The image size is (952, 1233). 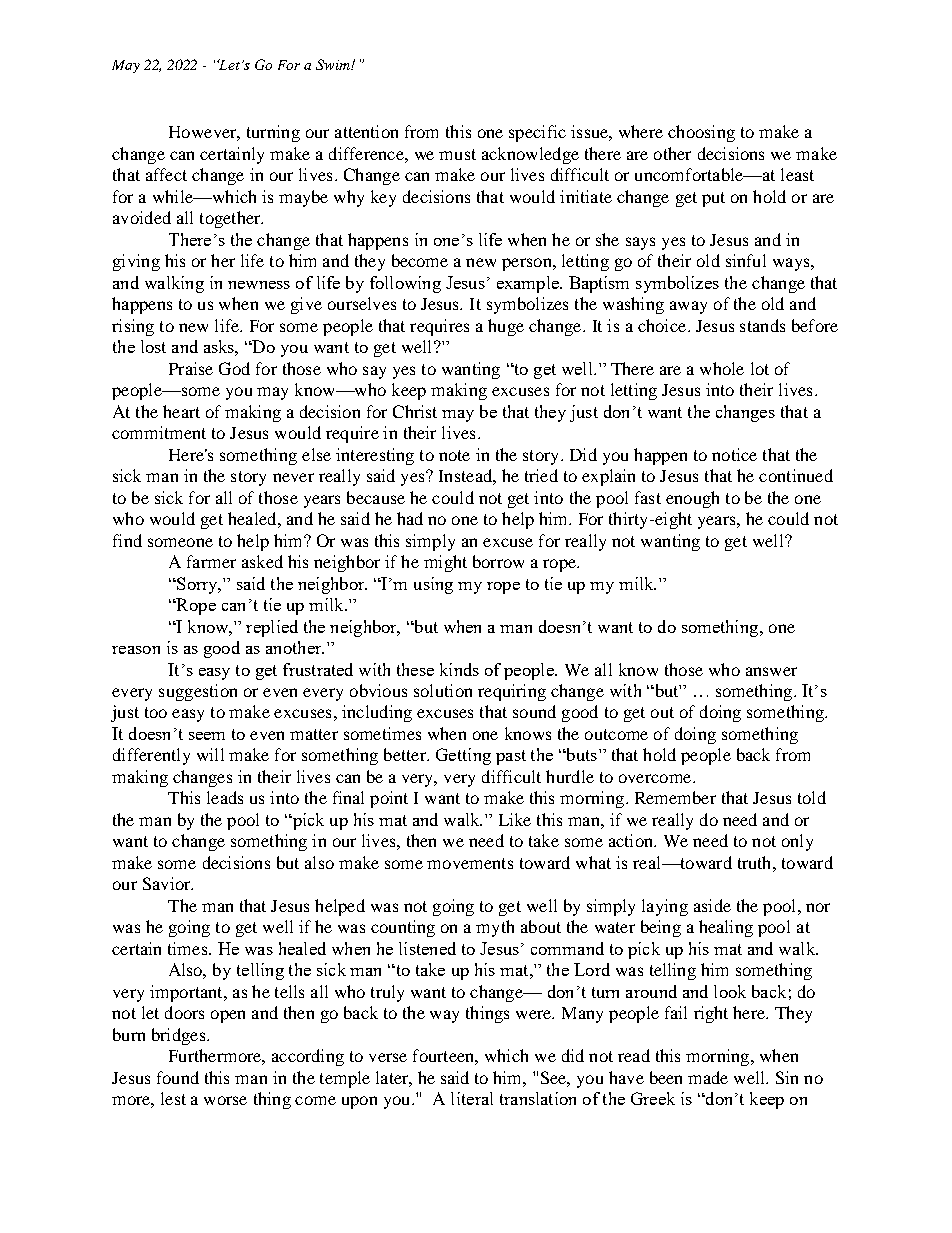 I want to click on choosing, so click(x=701, y=133).
